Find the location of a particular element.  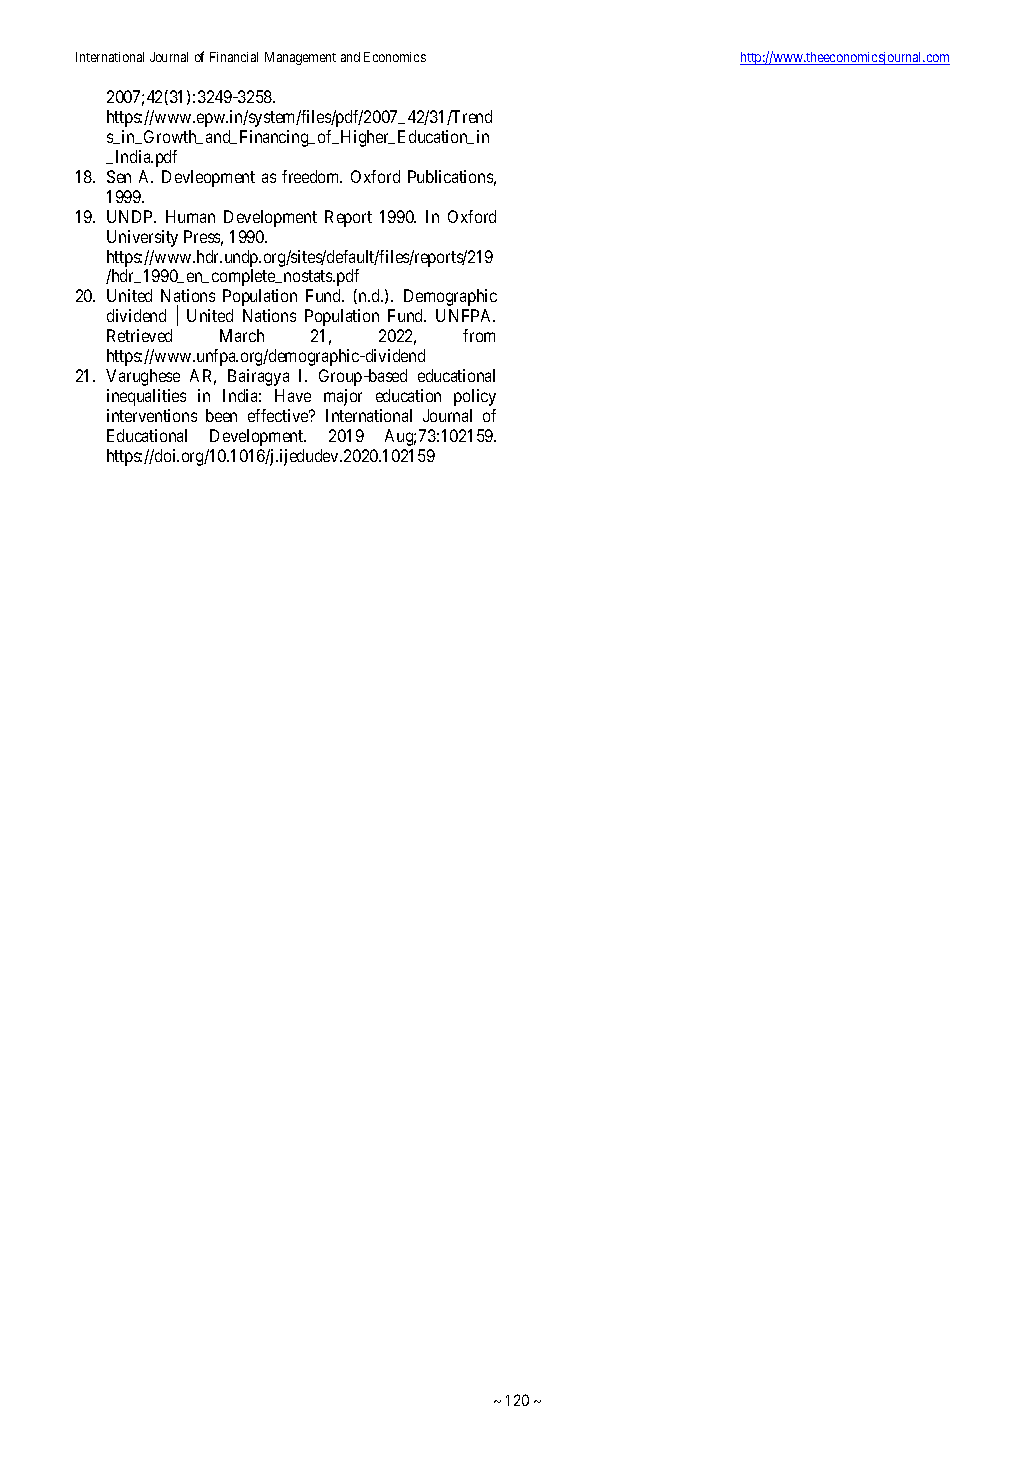

Have is located at coordinates (293, 395).
